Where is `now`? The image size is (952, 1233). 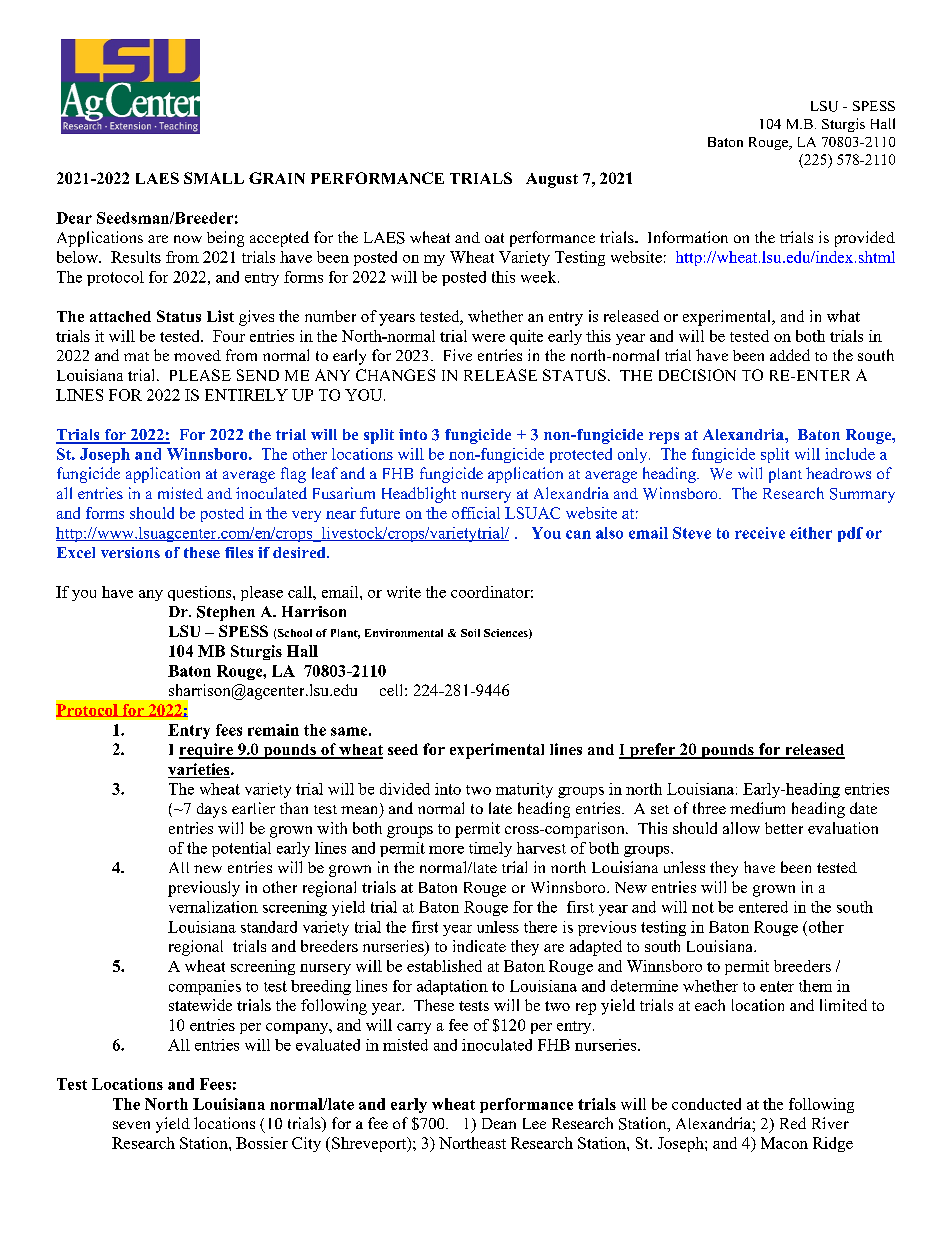 now is located at coordinates (188, 239).
